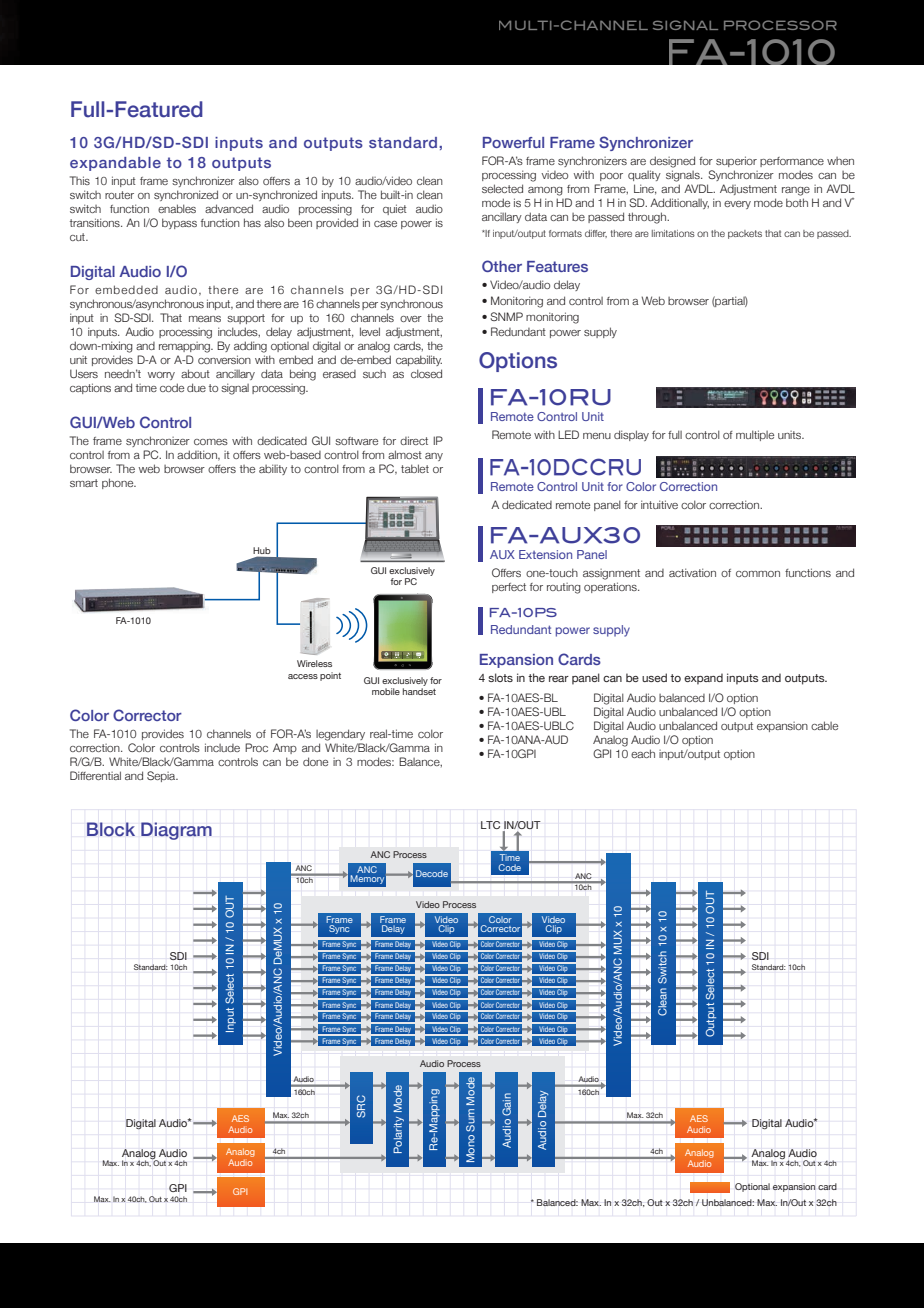  I want to click on LTC, so click(490, 825).
